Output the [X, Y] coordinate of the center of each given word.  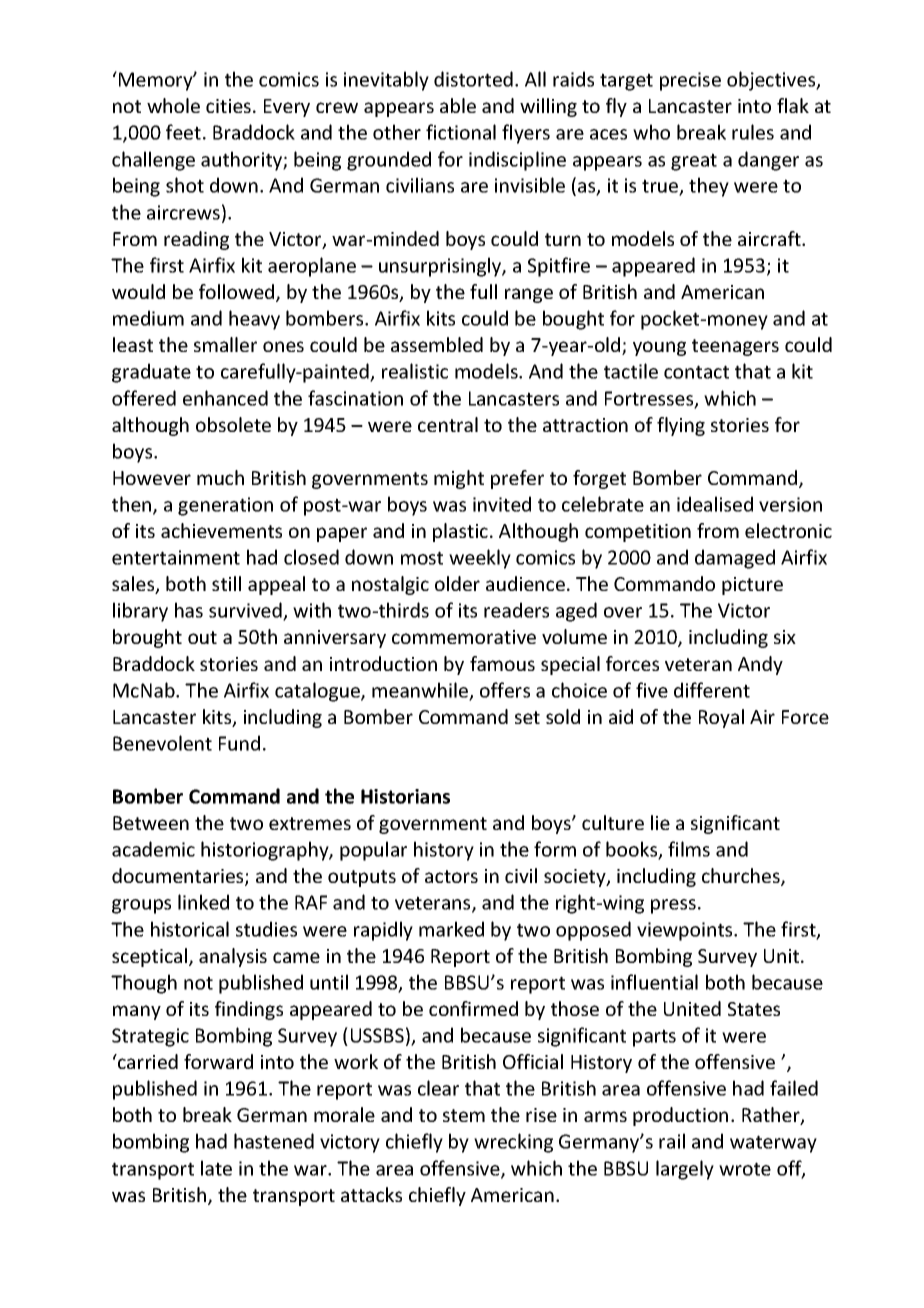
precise [690, 81]
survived [246, 611]
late [216, 1168]
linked [203, 902]
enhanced [225, 398]
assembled [437, 344]
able [458, 105]
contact [696, 372]
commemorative [464, 637]
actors [451, 876]
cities [228, 106]
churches [742, 877]
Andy [760, 665]
